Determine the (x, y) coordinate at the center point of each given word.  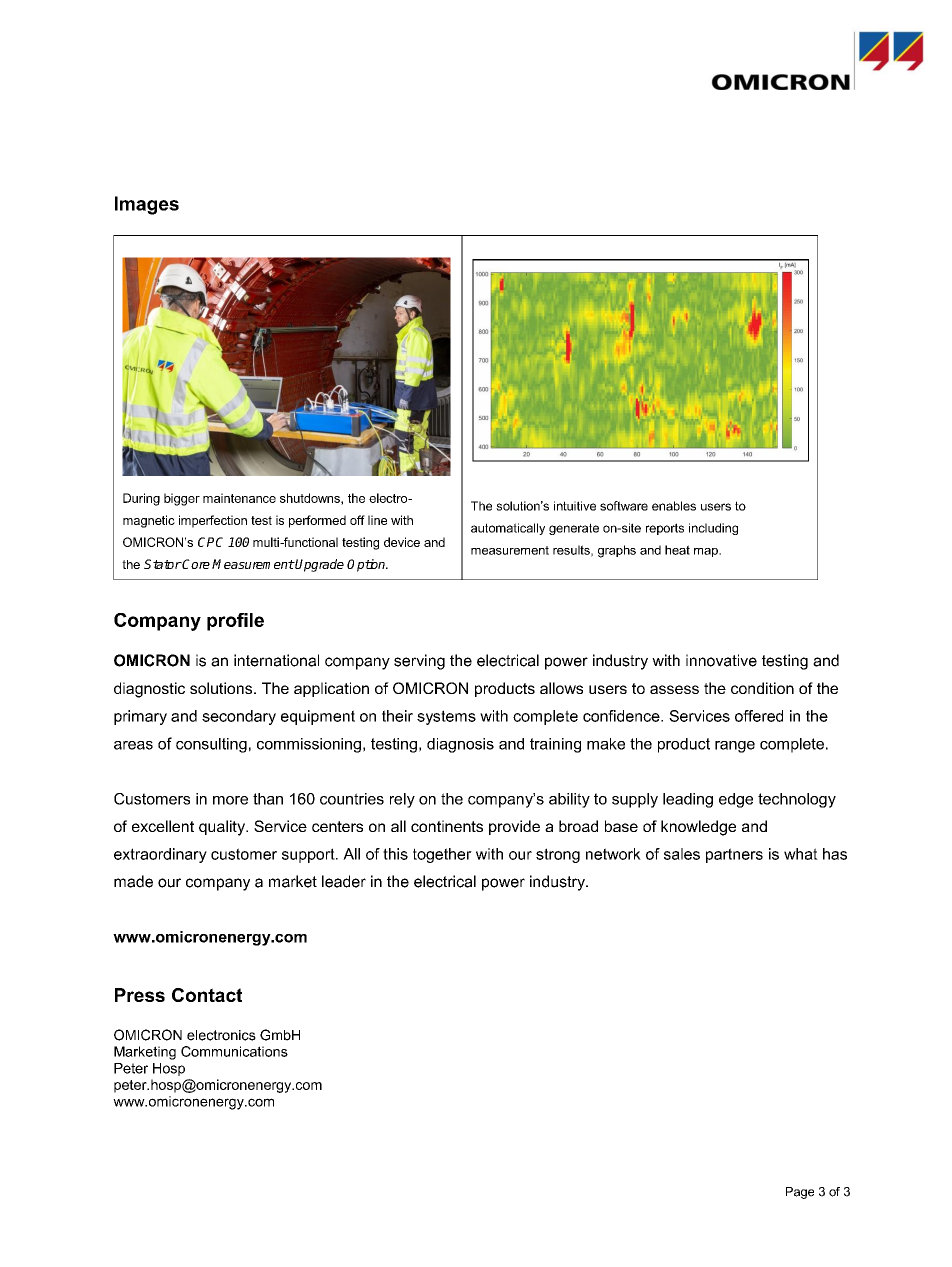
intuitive (575, 506)
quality (223, 828)
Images (147, 205)
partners (734, 855)
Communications (234, 1051)
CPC (210, 542)
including (713, 529)
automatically (508, 529)
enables (674, 506)
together (442, 855)
